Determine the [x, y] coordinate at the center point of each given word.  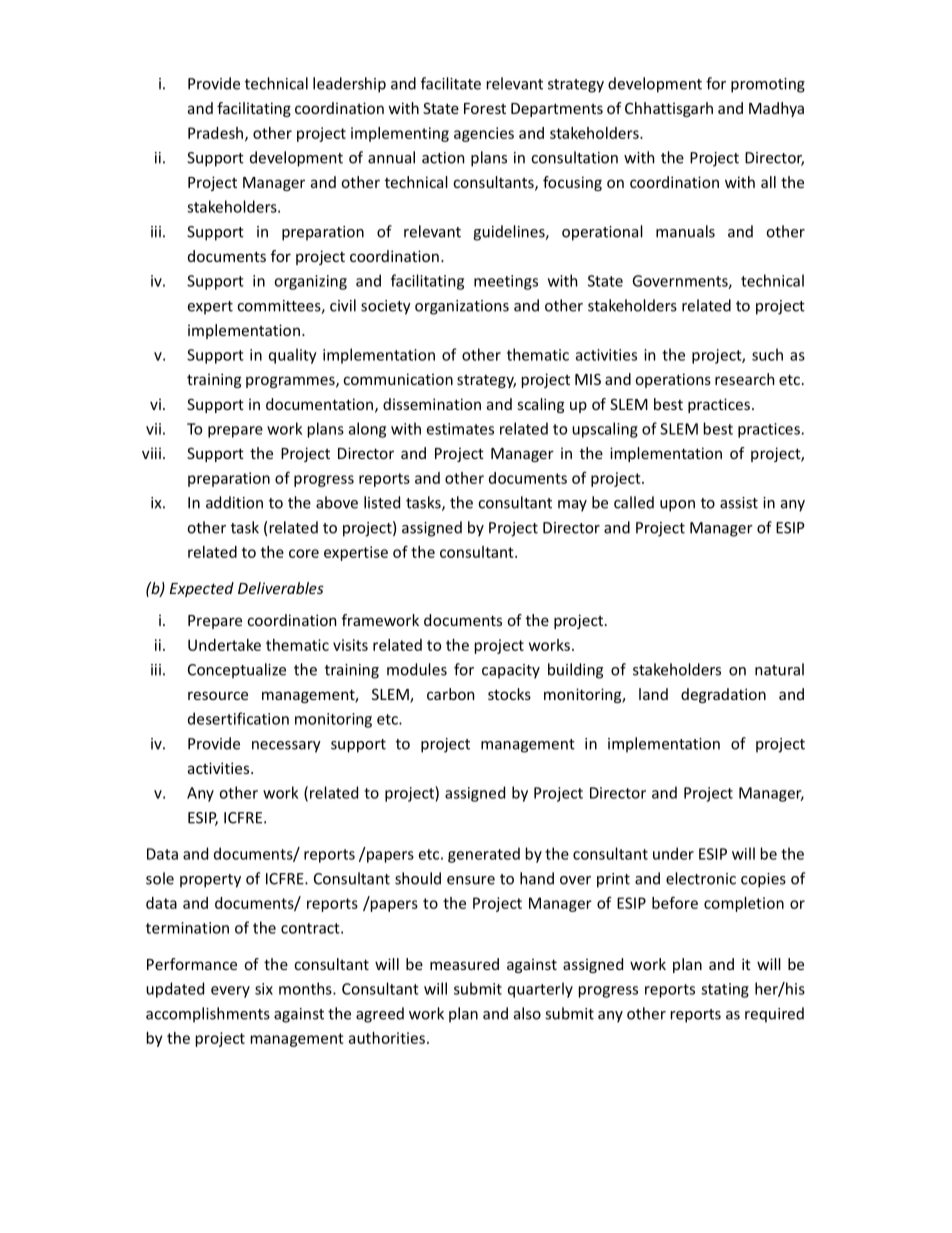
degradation [723, 695]
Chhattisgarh [669, 109]
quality [293, 356]
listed [382, 502]
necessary [286, 747]
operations [673, 380]
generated [484, 855]
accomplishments [208, 1015]
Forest [485, 108]
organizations [462, 307]
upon [677, 506]
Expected [202, 589]
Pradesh [215, 133]
